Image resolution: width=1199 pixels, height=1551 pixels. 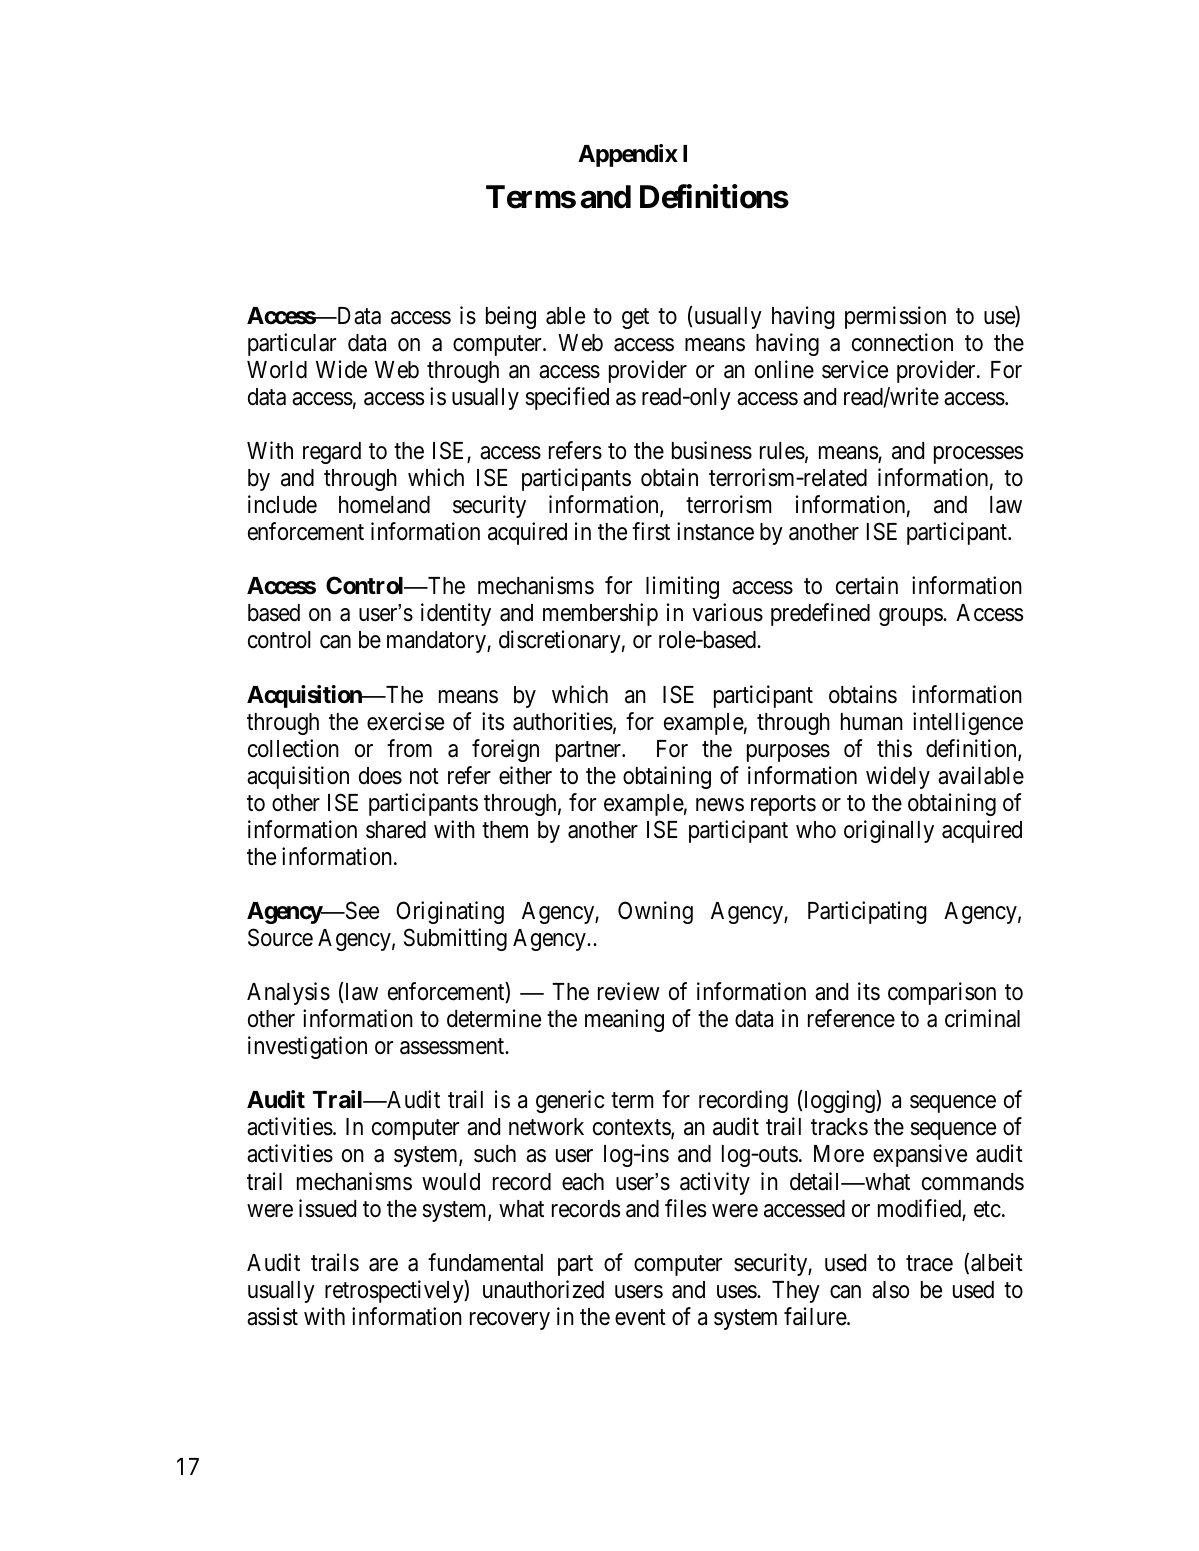 I want to click on this, so click(x=894, y=748).
